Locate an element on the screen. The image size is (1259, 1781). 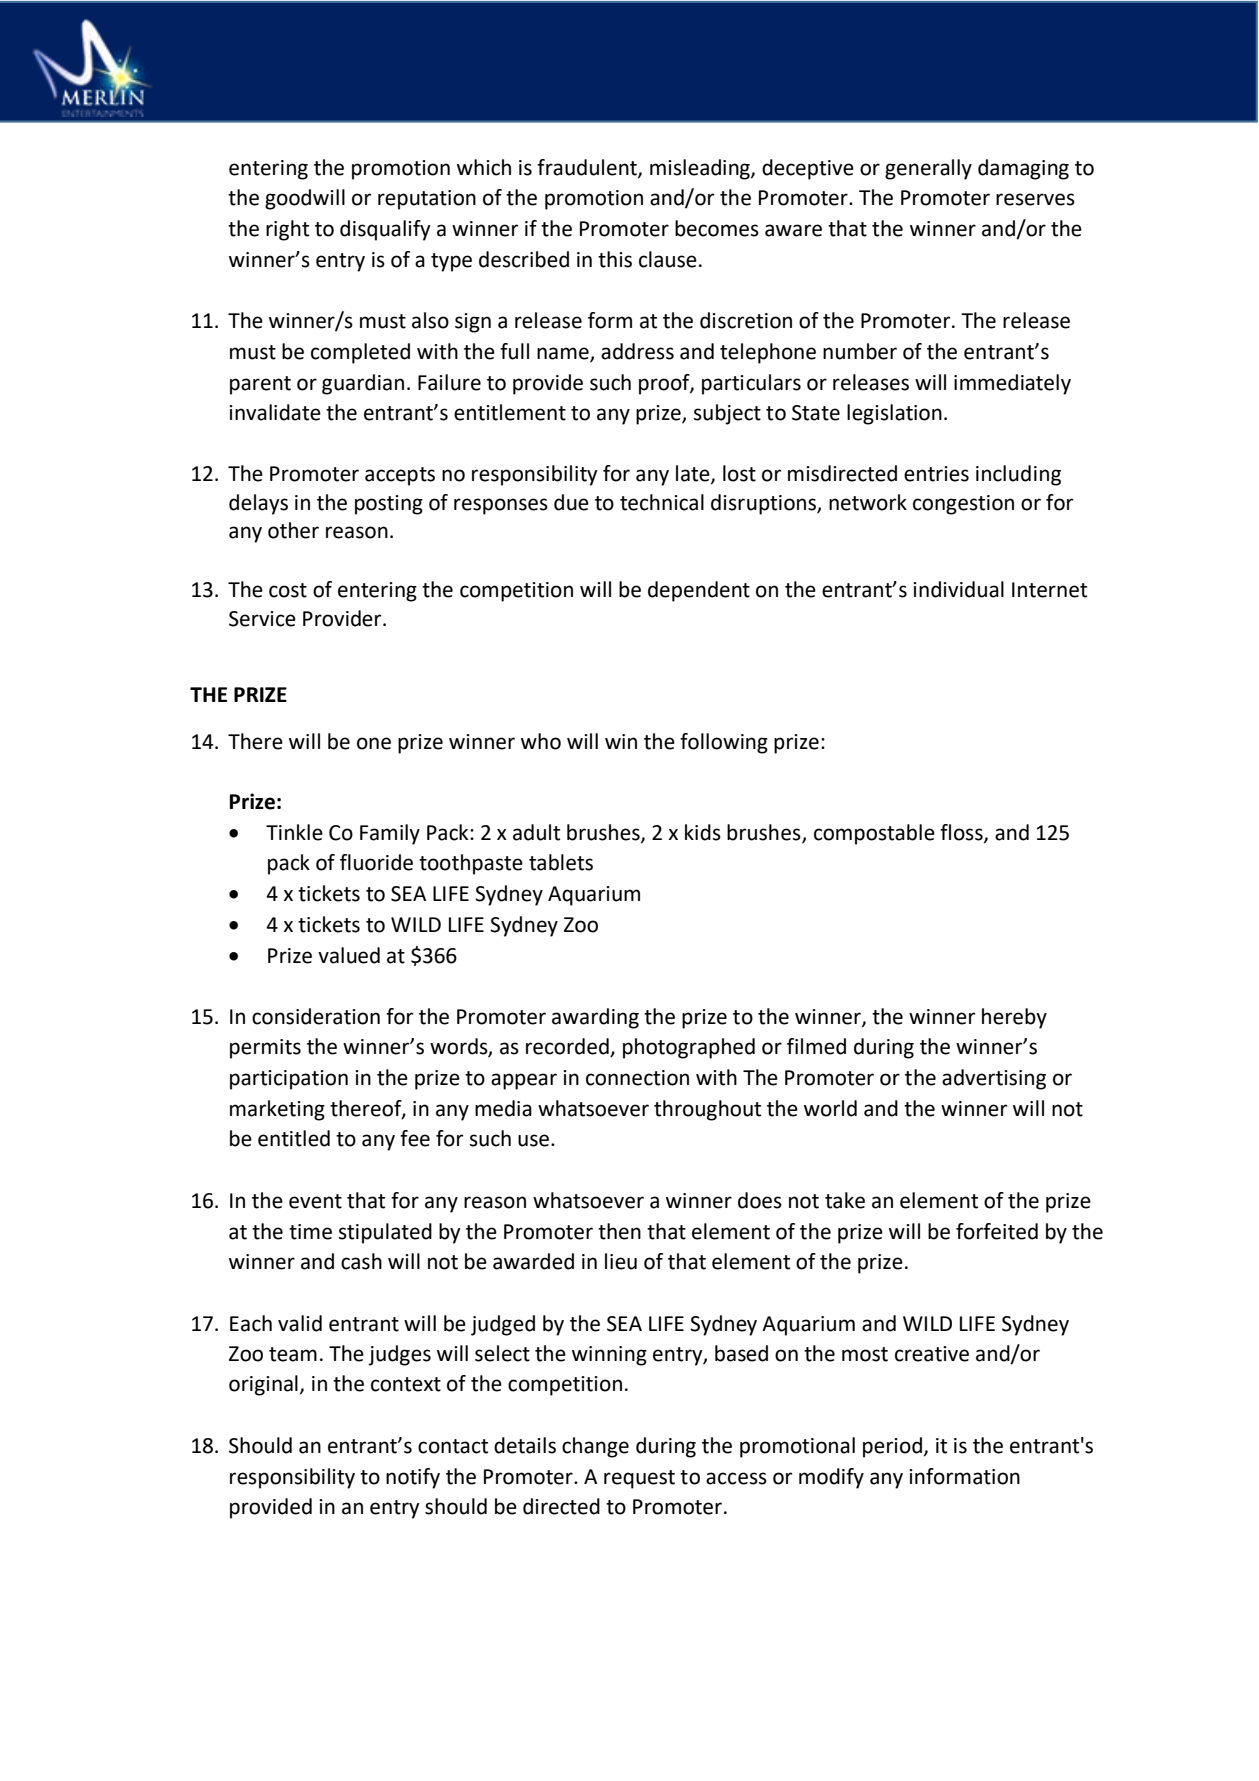
floss is located at coordinates (962, 833).
